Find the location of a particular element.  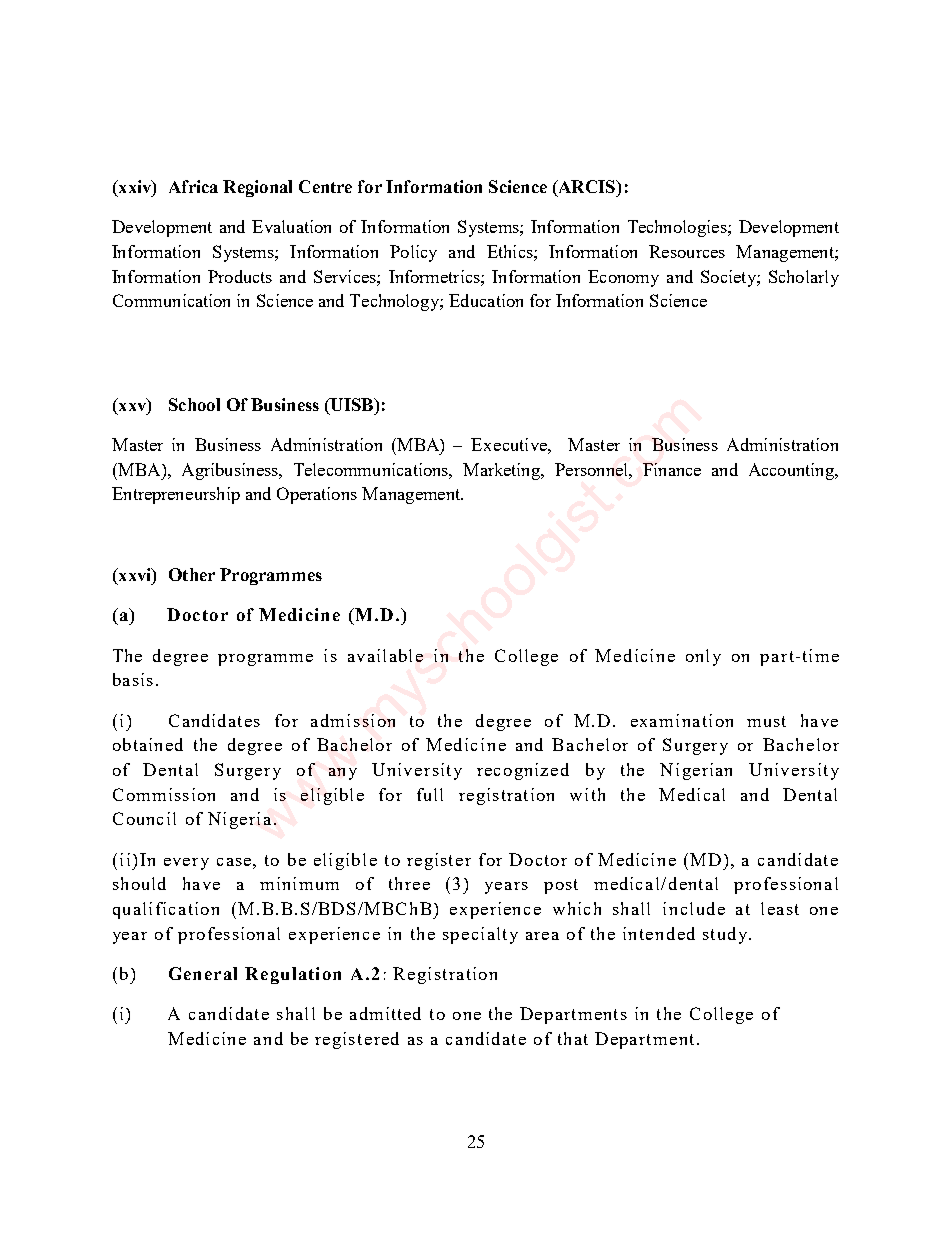

Finance is located at coordinates (672, 469).
